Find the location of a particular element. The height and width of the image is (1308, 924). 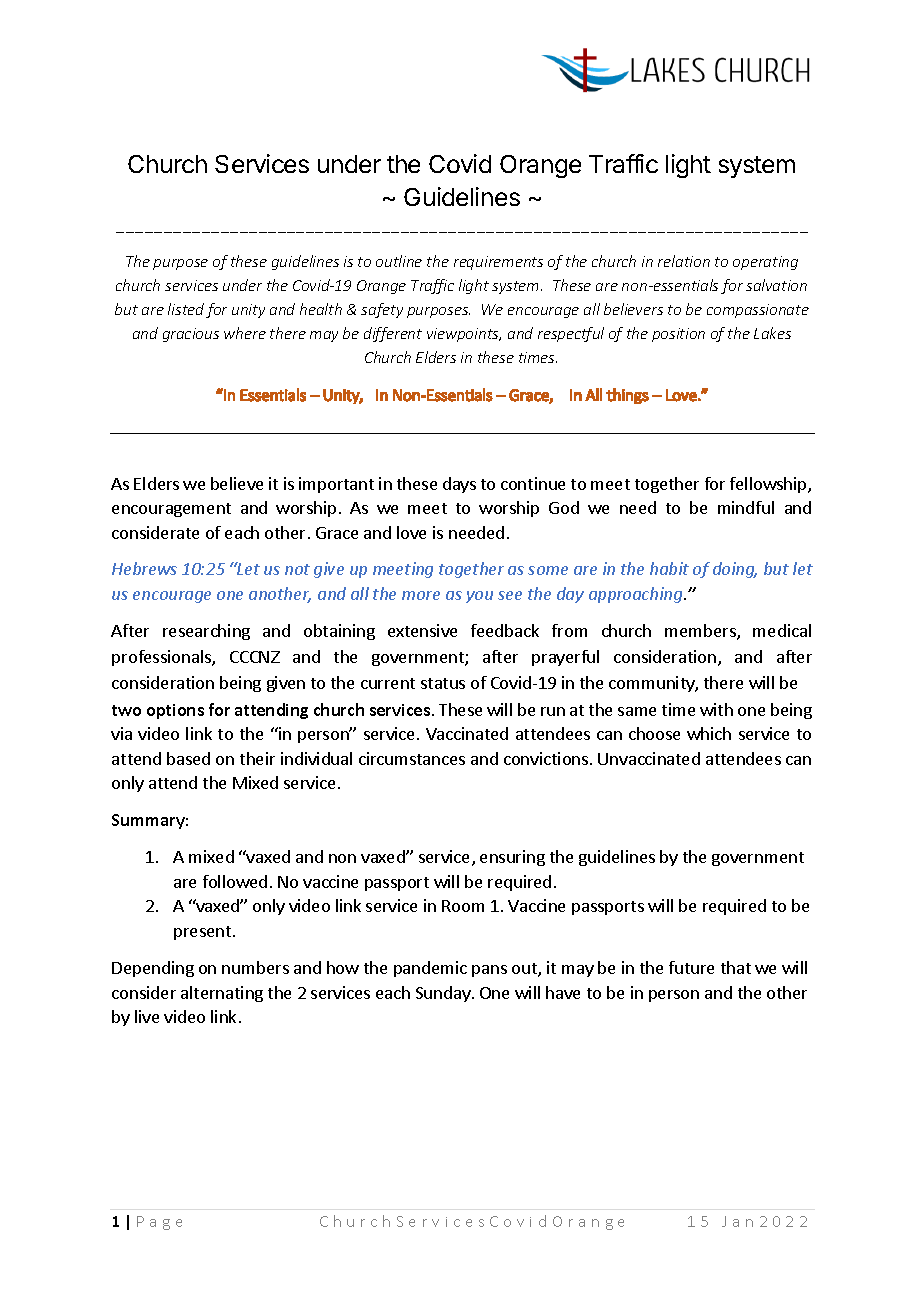

researching is located at coordinates (206, 632).
